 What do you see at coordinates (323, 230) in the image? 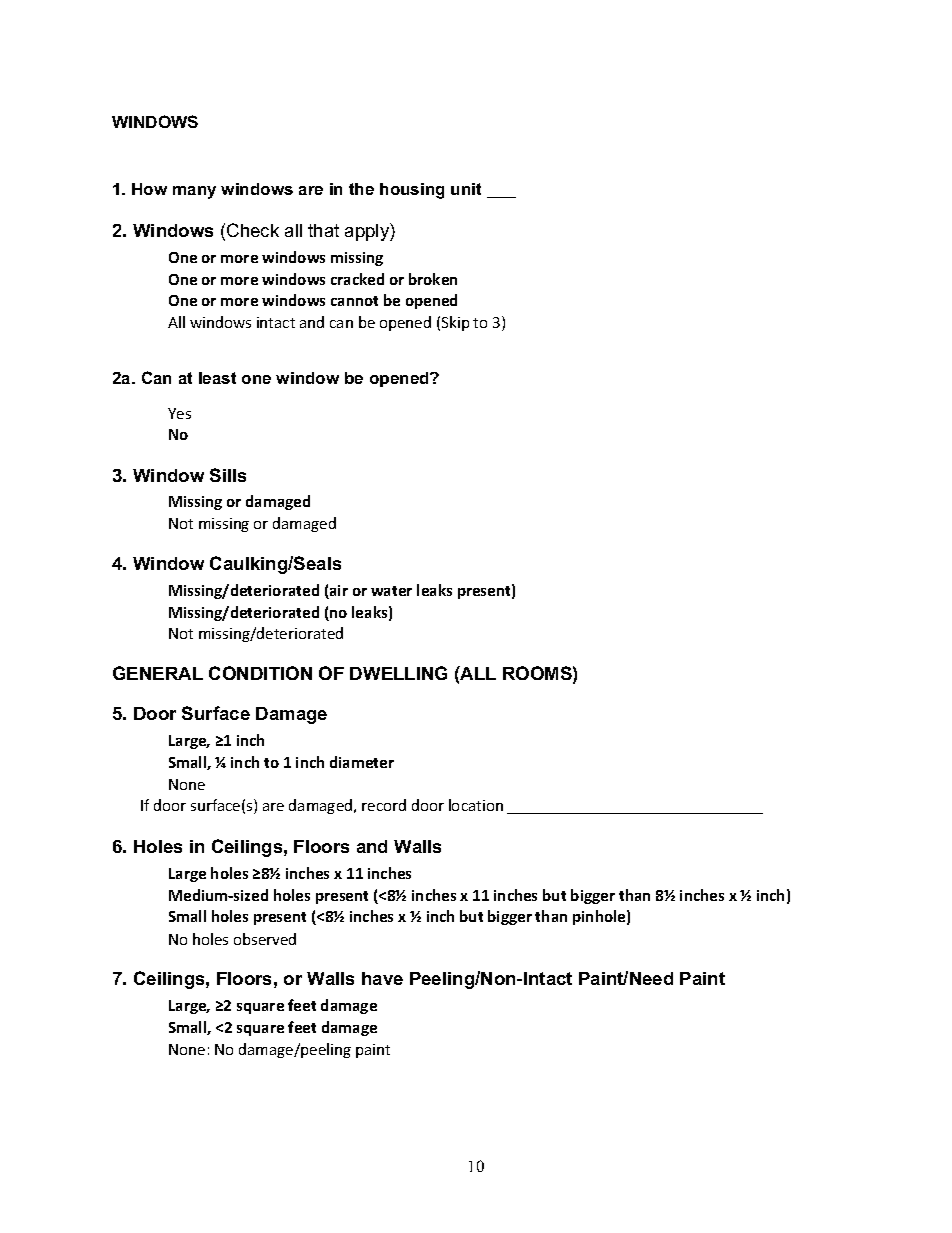
I see `that` at bounding box center [323, 230].
